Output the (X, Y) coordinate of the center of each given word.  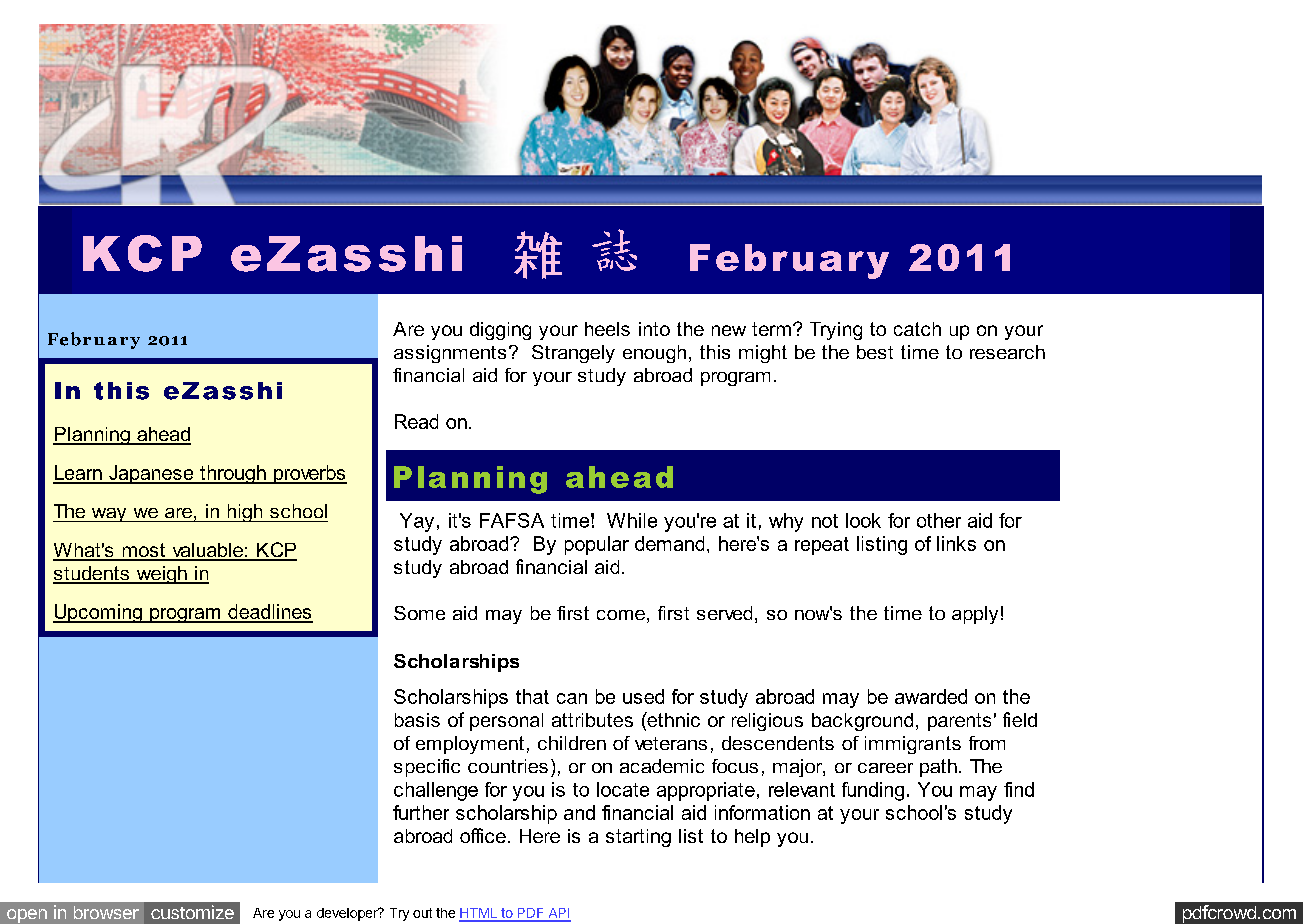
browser (106, 912)
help (752, 838)
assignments (450, 354)
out (422, 913)
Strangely (573, 354)
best (875, 352)
